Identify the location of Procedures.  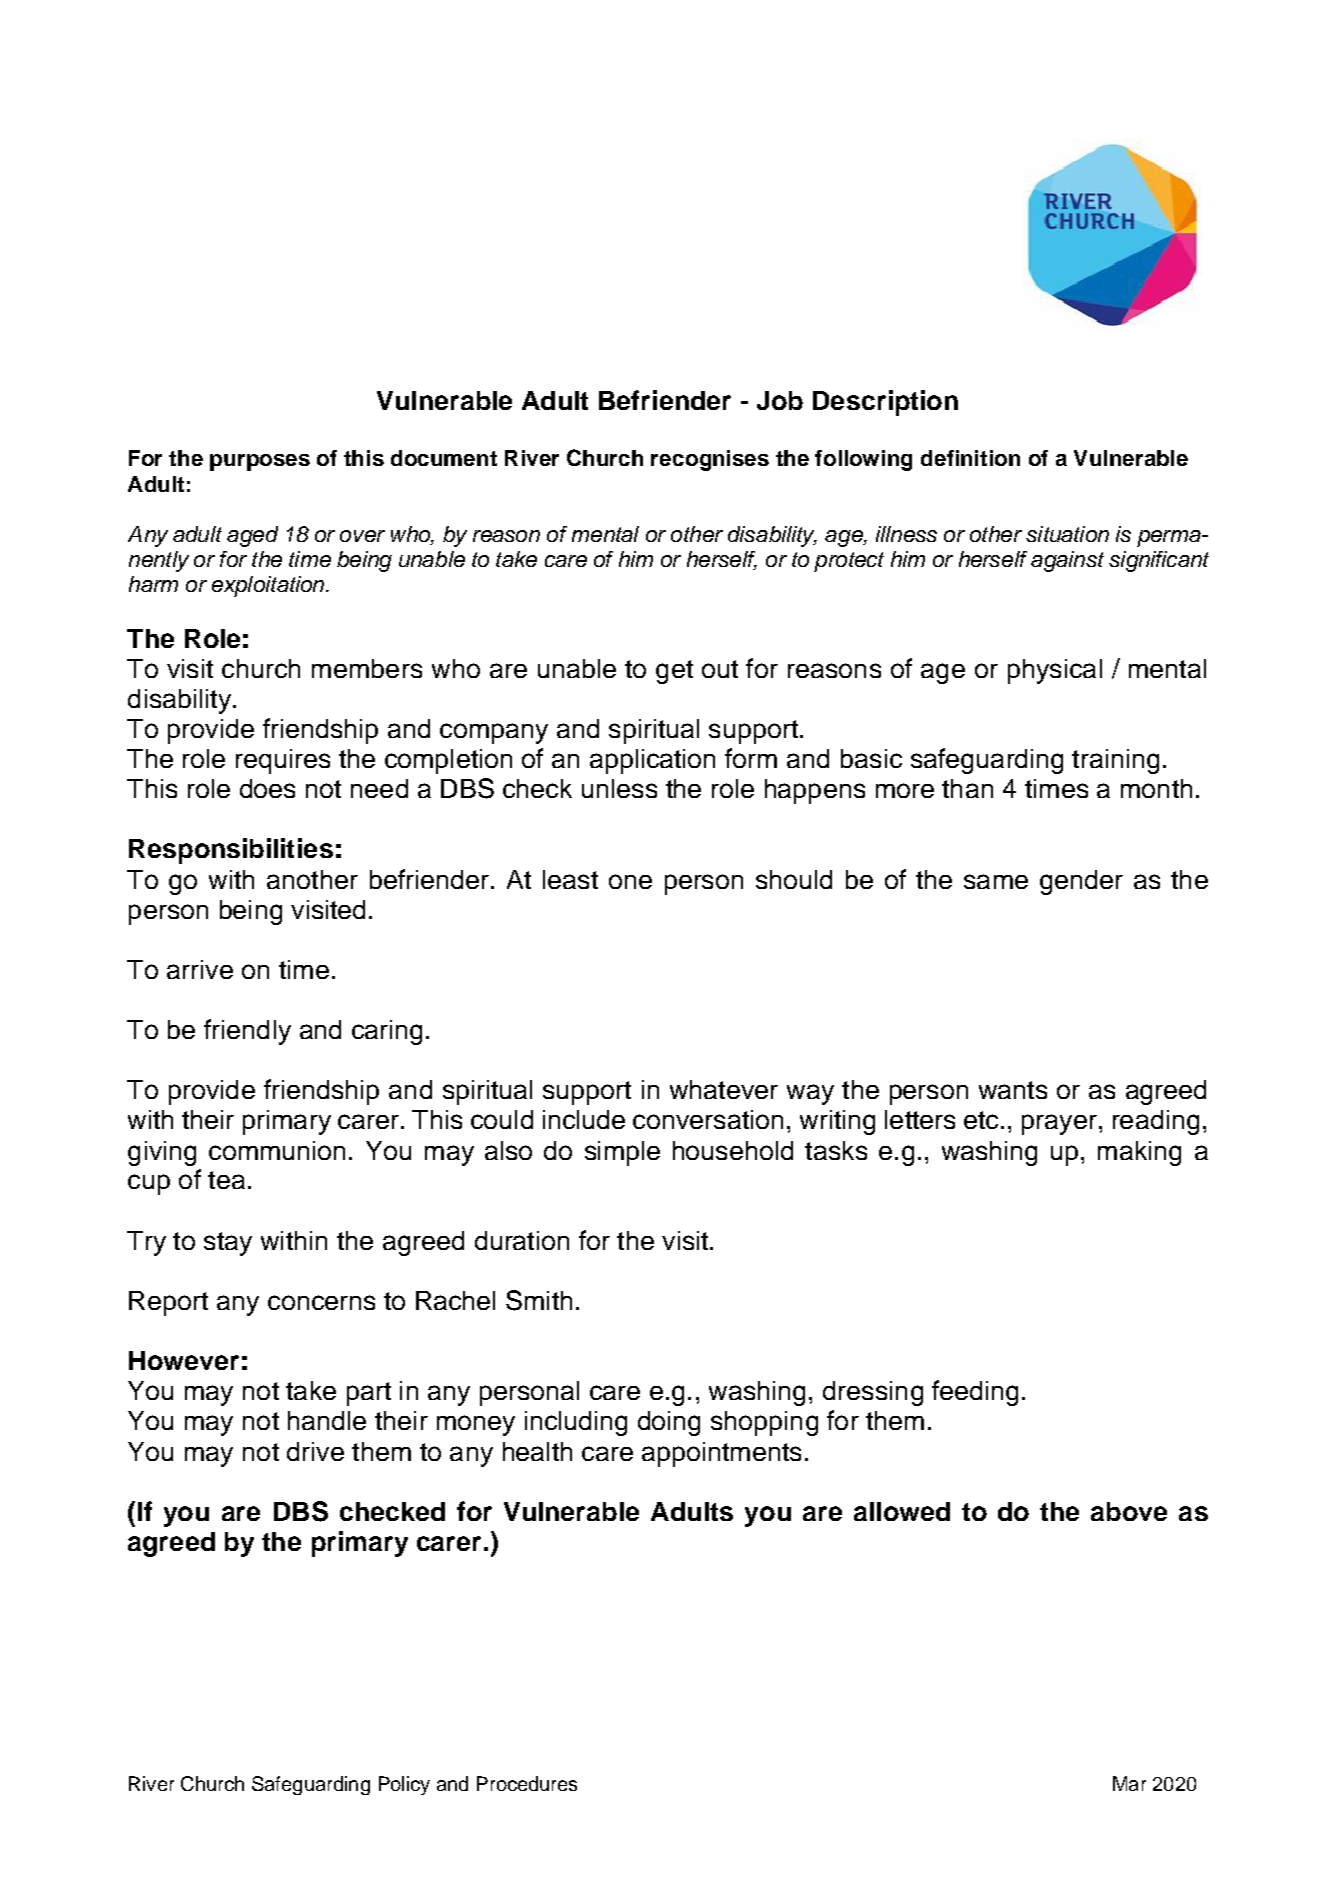
(527, 1783).
